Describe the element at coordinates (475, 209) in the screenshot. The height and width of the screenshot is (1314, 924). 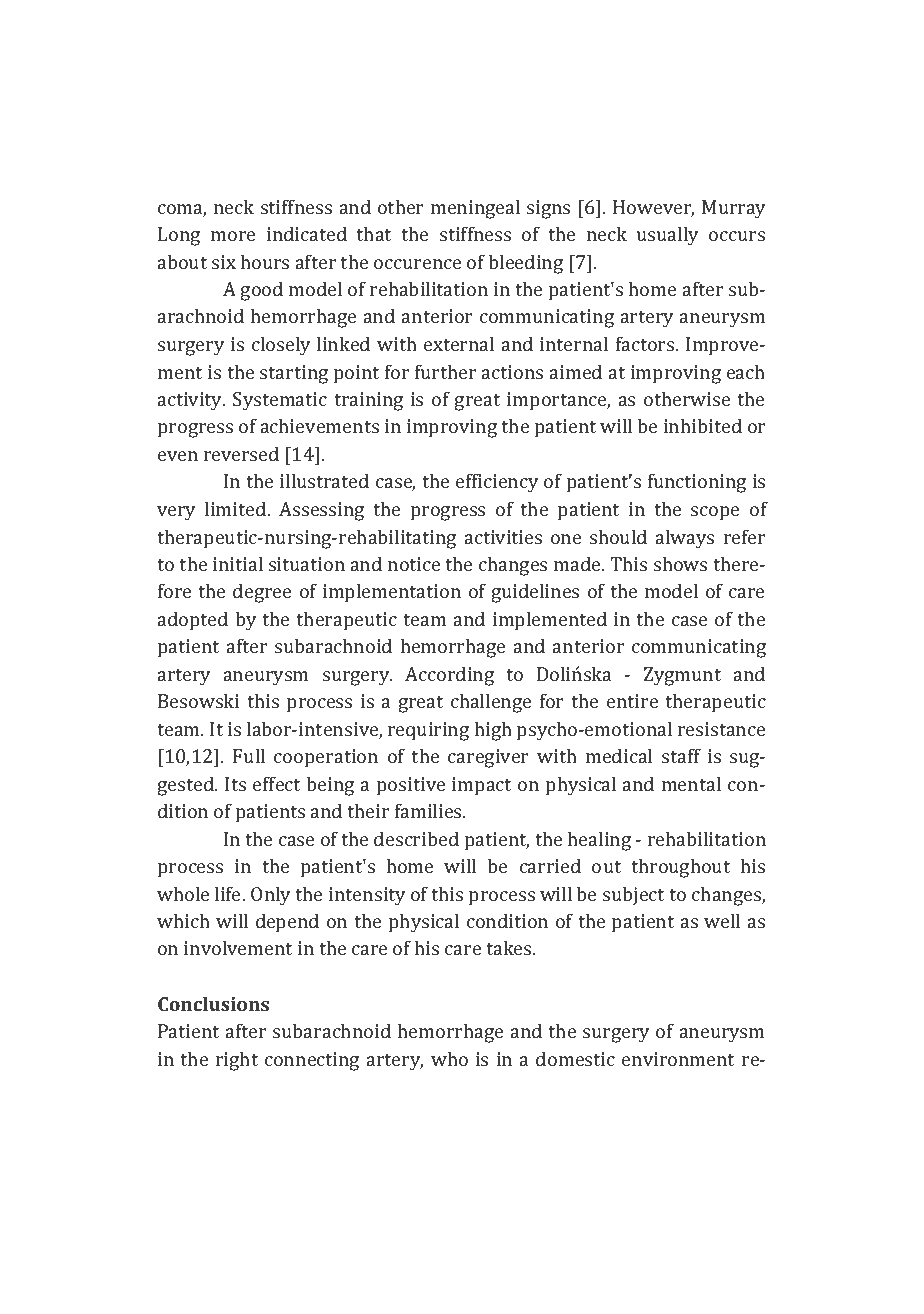
I see `meningeal` at that location.
